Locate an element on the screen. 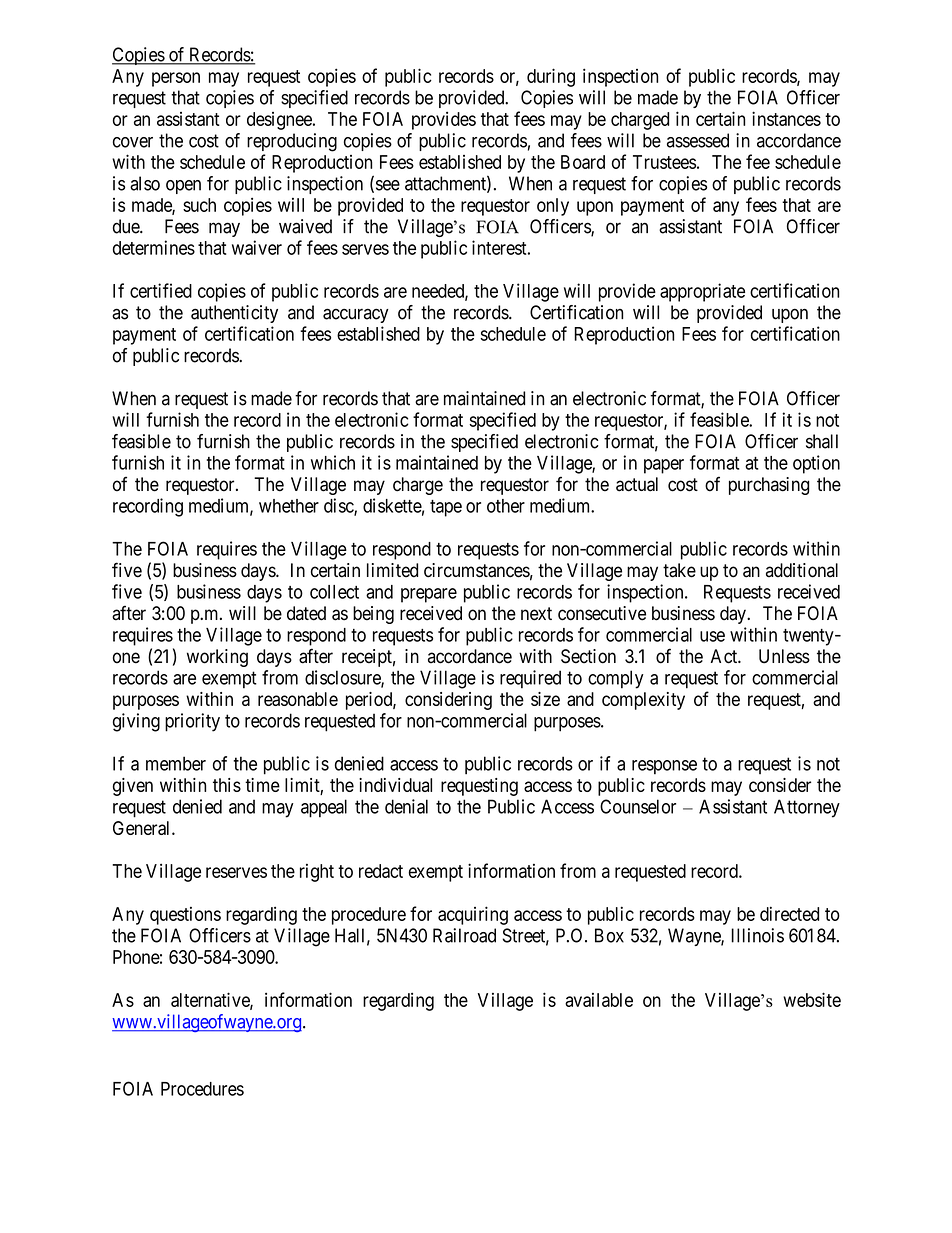 The image size is (952, 1233). questions is located at coordinates (185, 916).
